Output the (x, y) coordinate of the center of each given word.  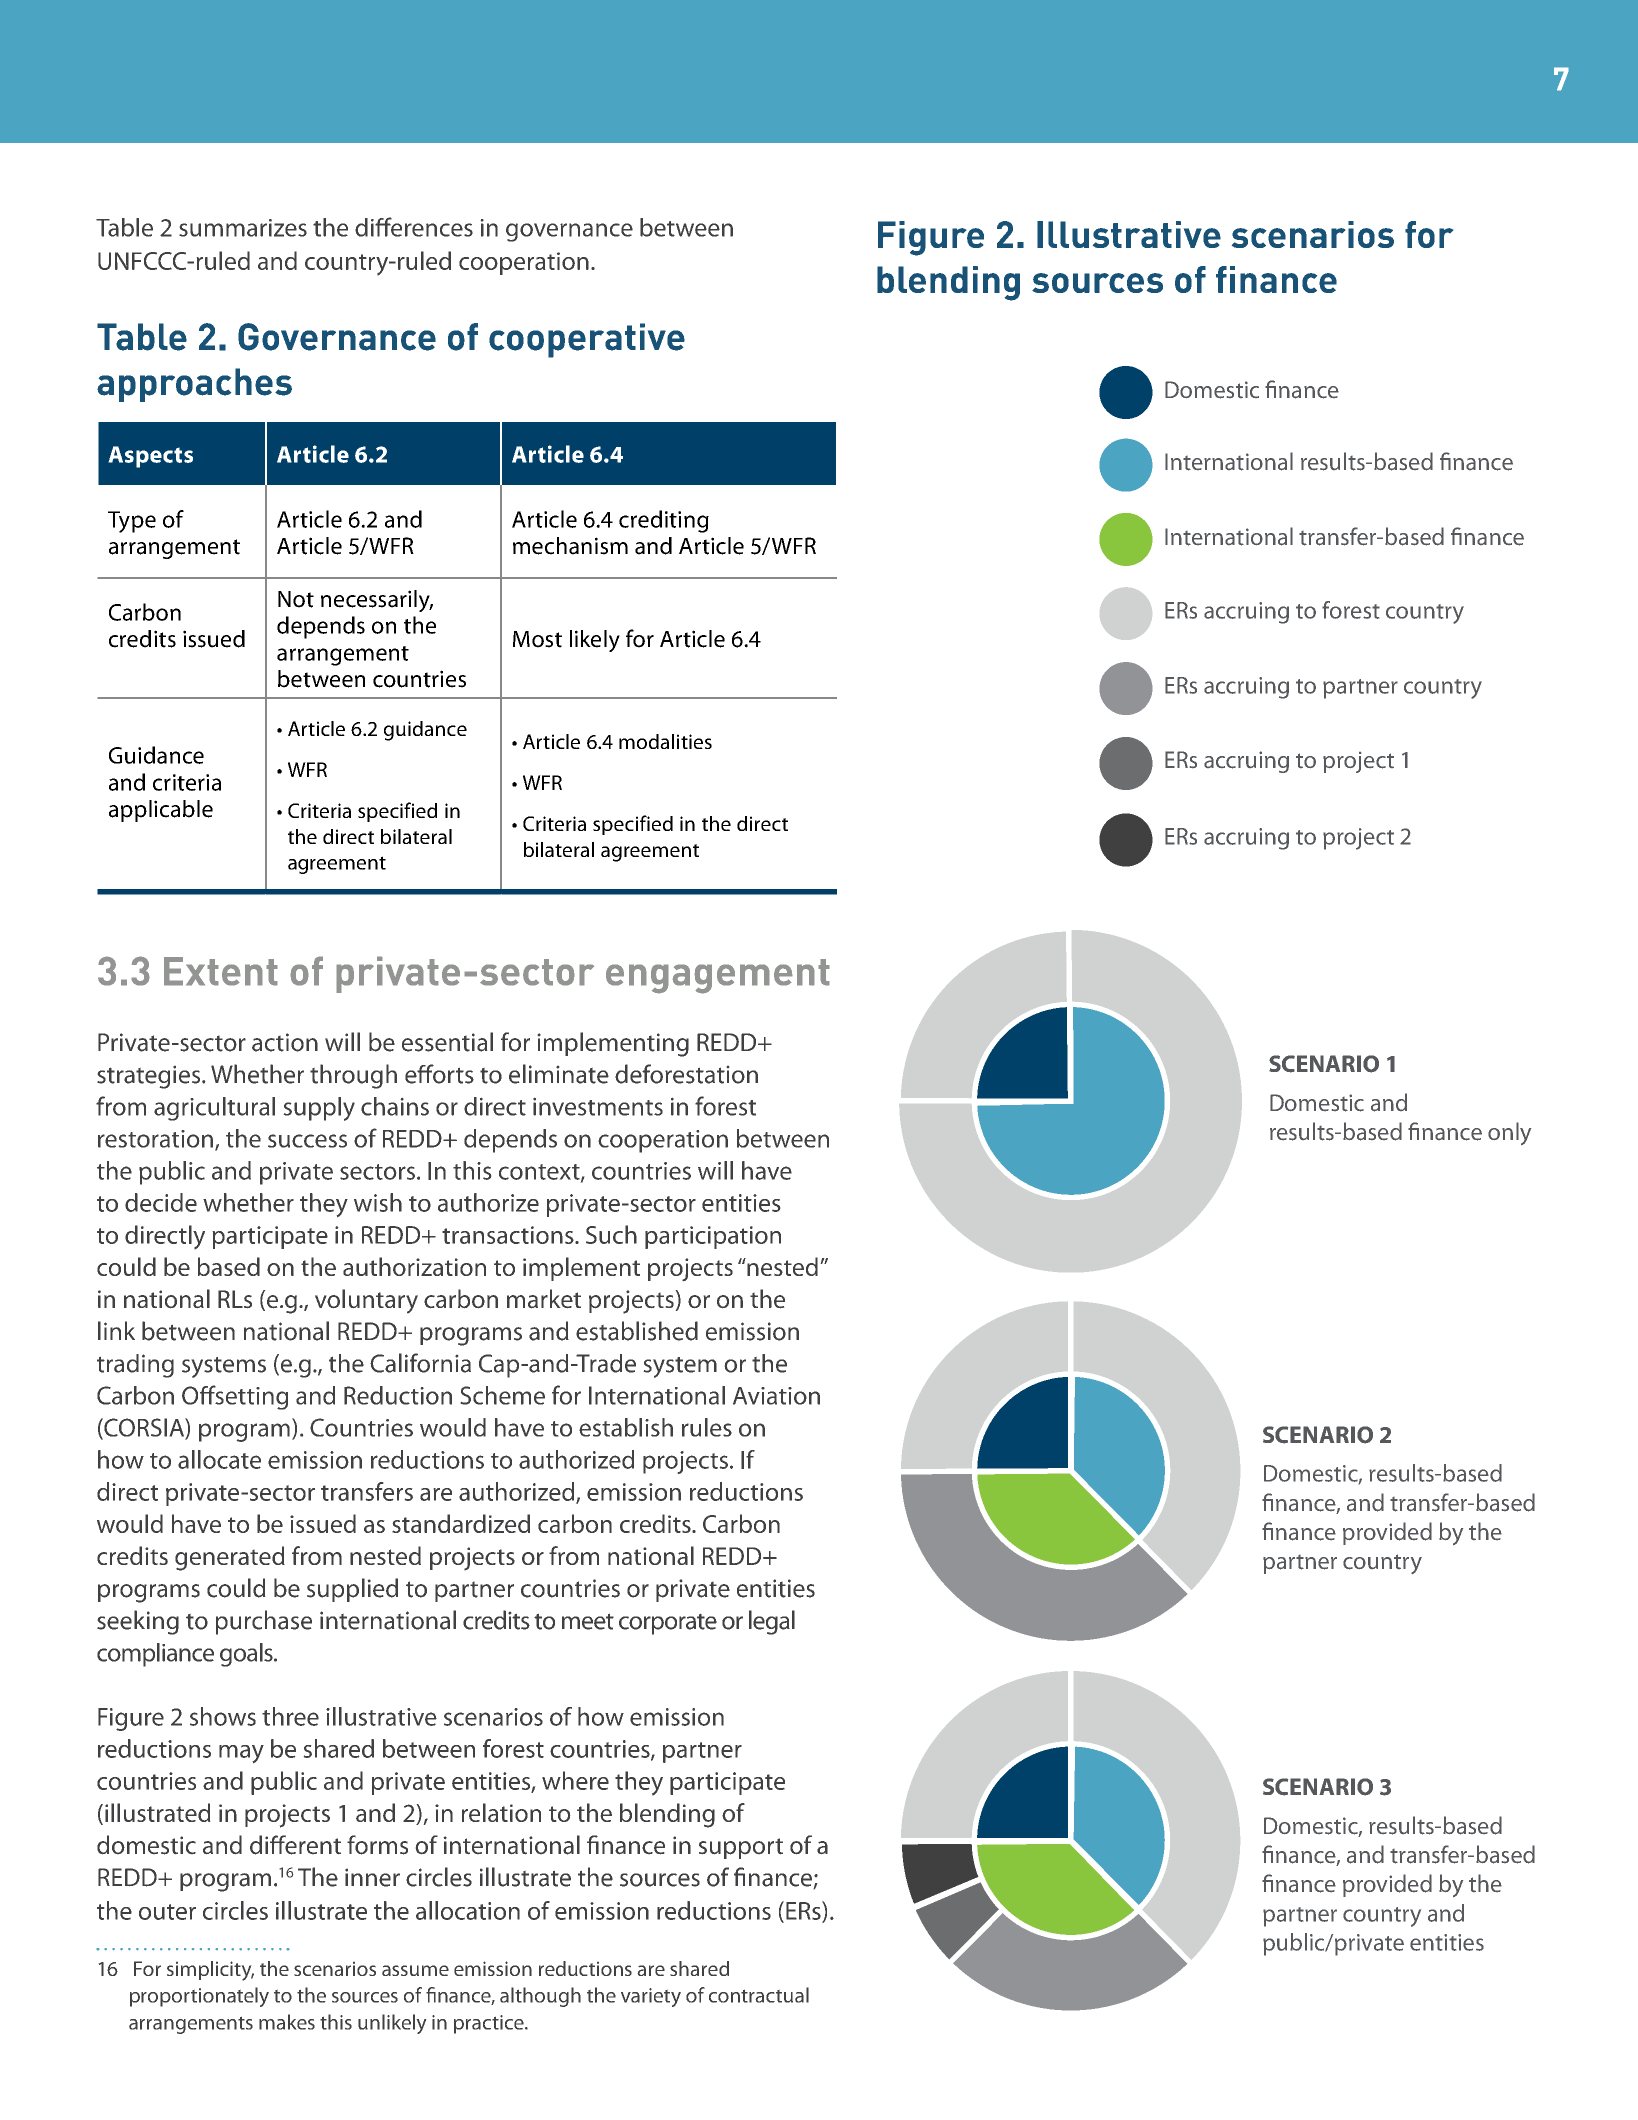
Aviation (776, 1396)
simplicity (210, 1971)
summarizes (243, 228)
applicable (161, 811)
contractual (759, 1995)
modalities (665, 741)
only (1509, 1133)
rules (707, 1427)
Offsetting (235, 1397)
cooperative (587, 340)
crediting (664, 521)
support (741, 1848)
